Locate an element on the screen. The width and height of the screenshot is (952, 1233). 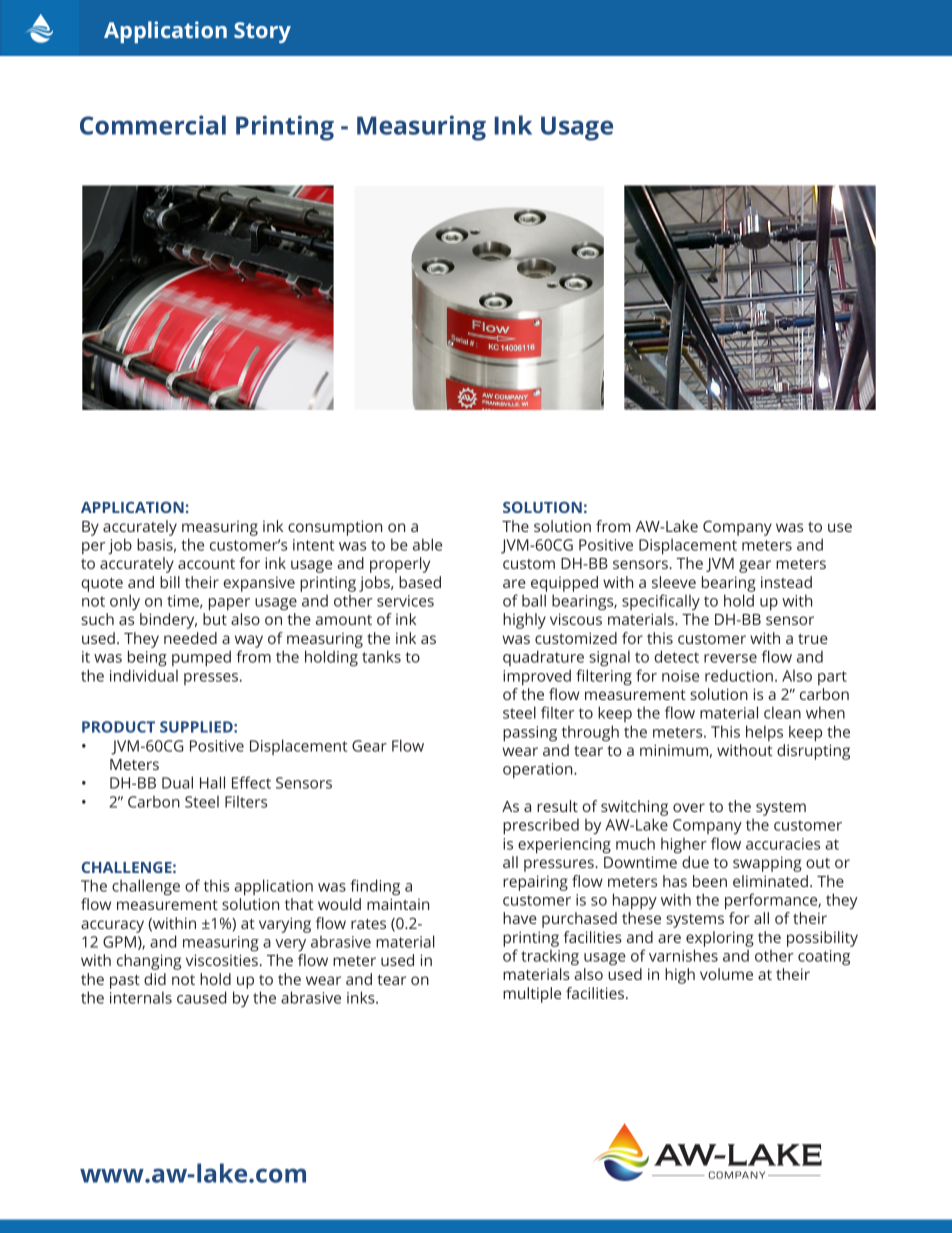
account is located at coordinates (206, 564).
